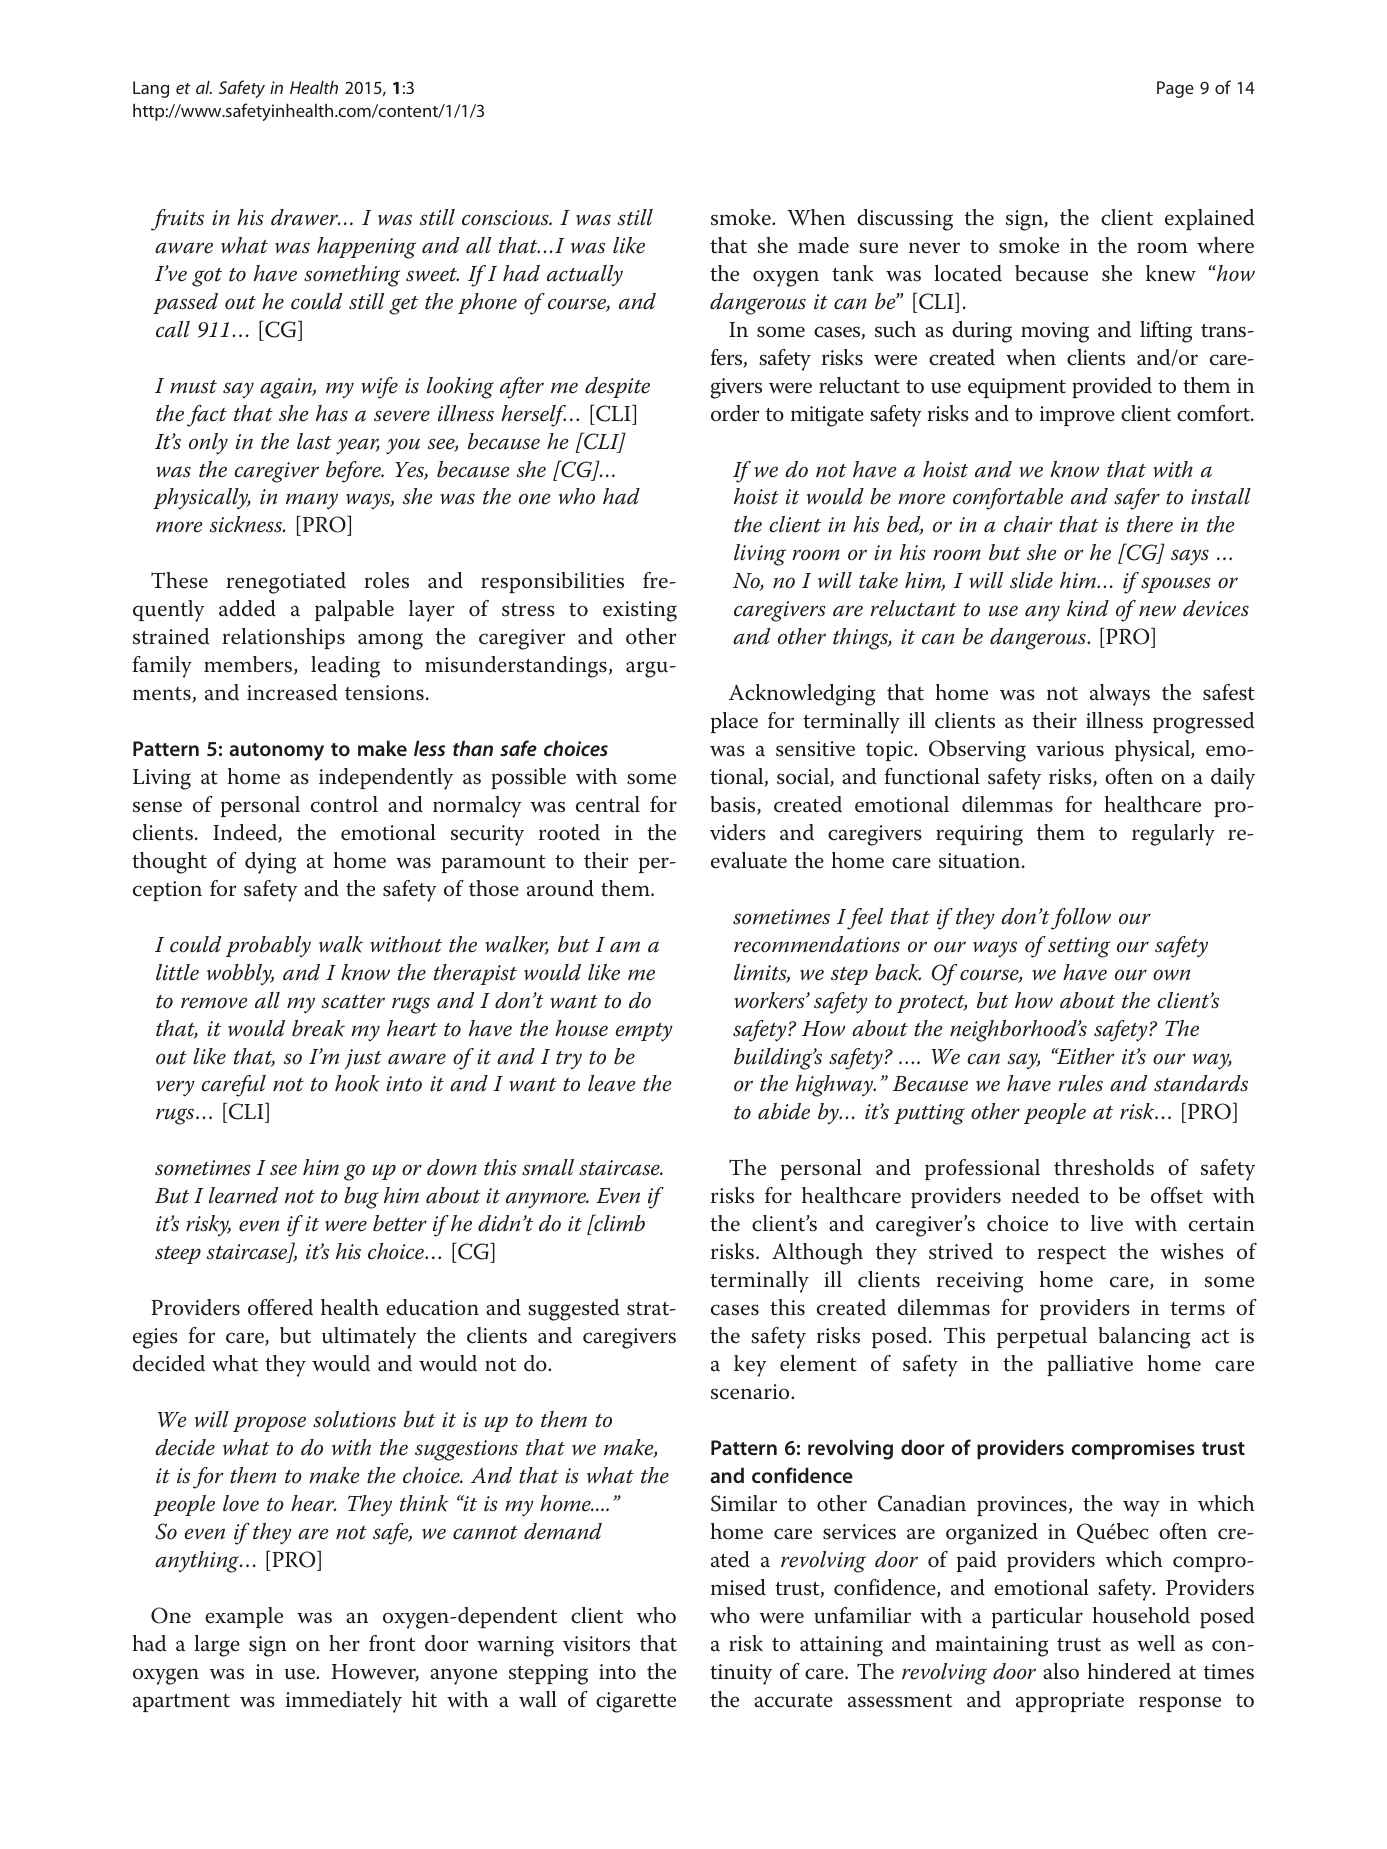  Describe the element at coordinates (644, 1032) in the document. I see `empty` at that location.
